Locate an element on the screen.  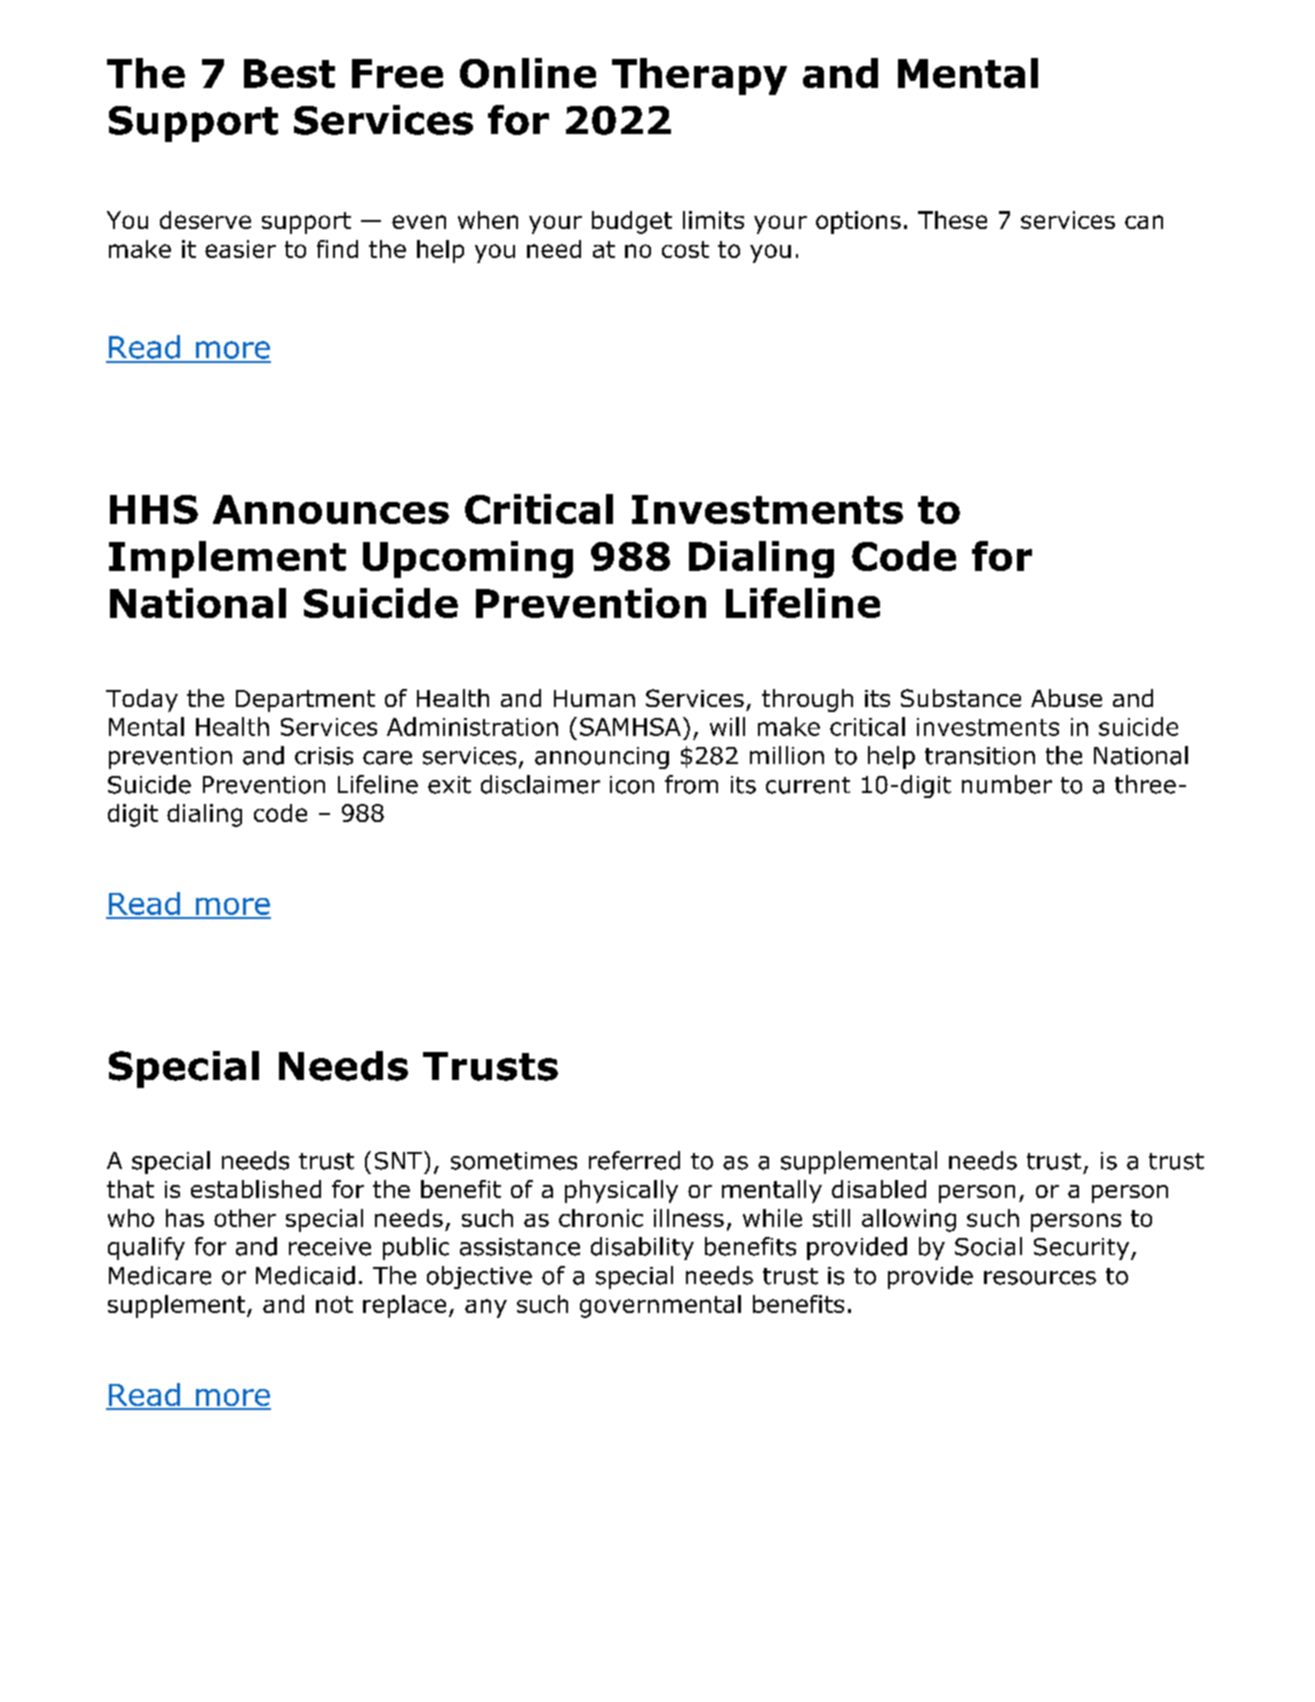
Therapy is located at coordinates (699, 76).
